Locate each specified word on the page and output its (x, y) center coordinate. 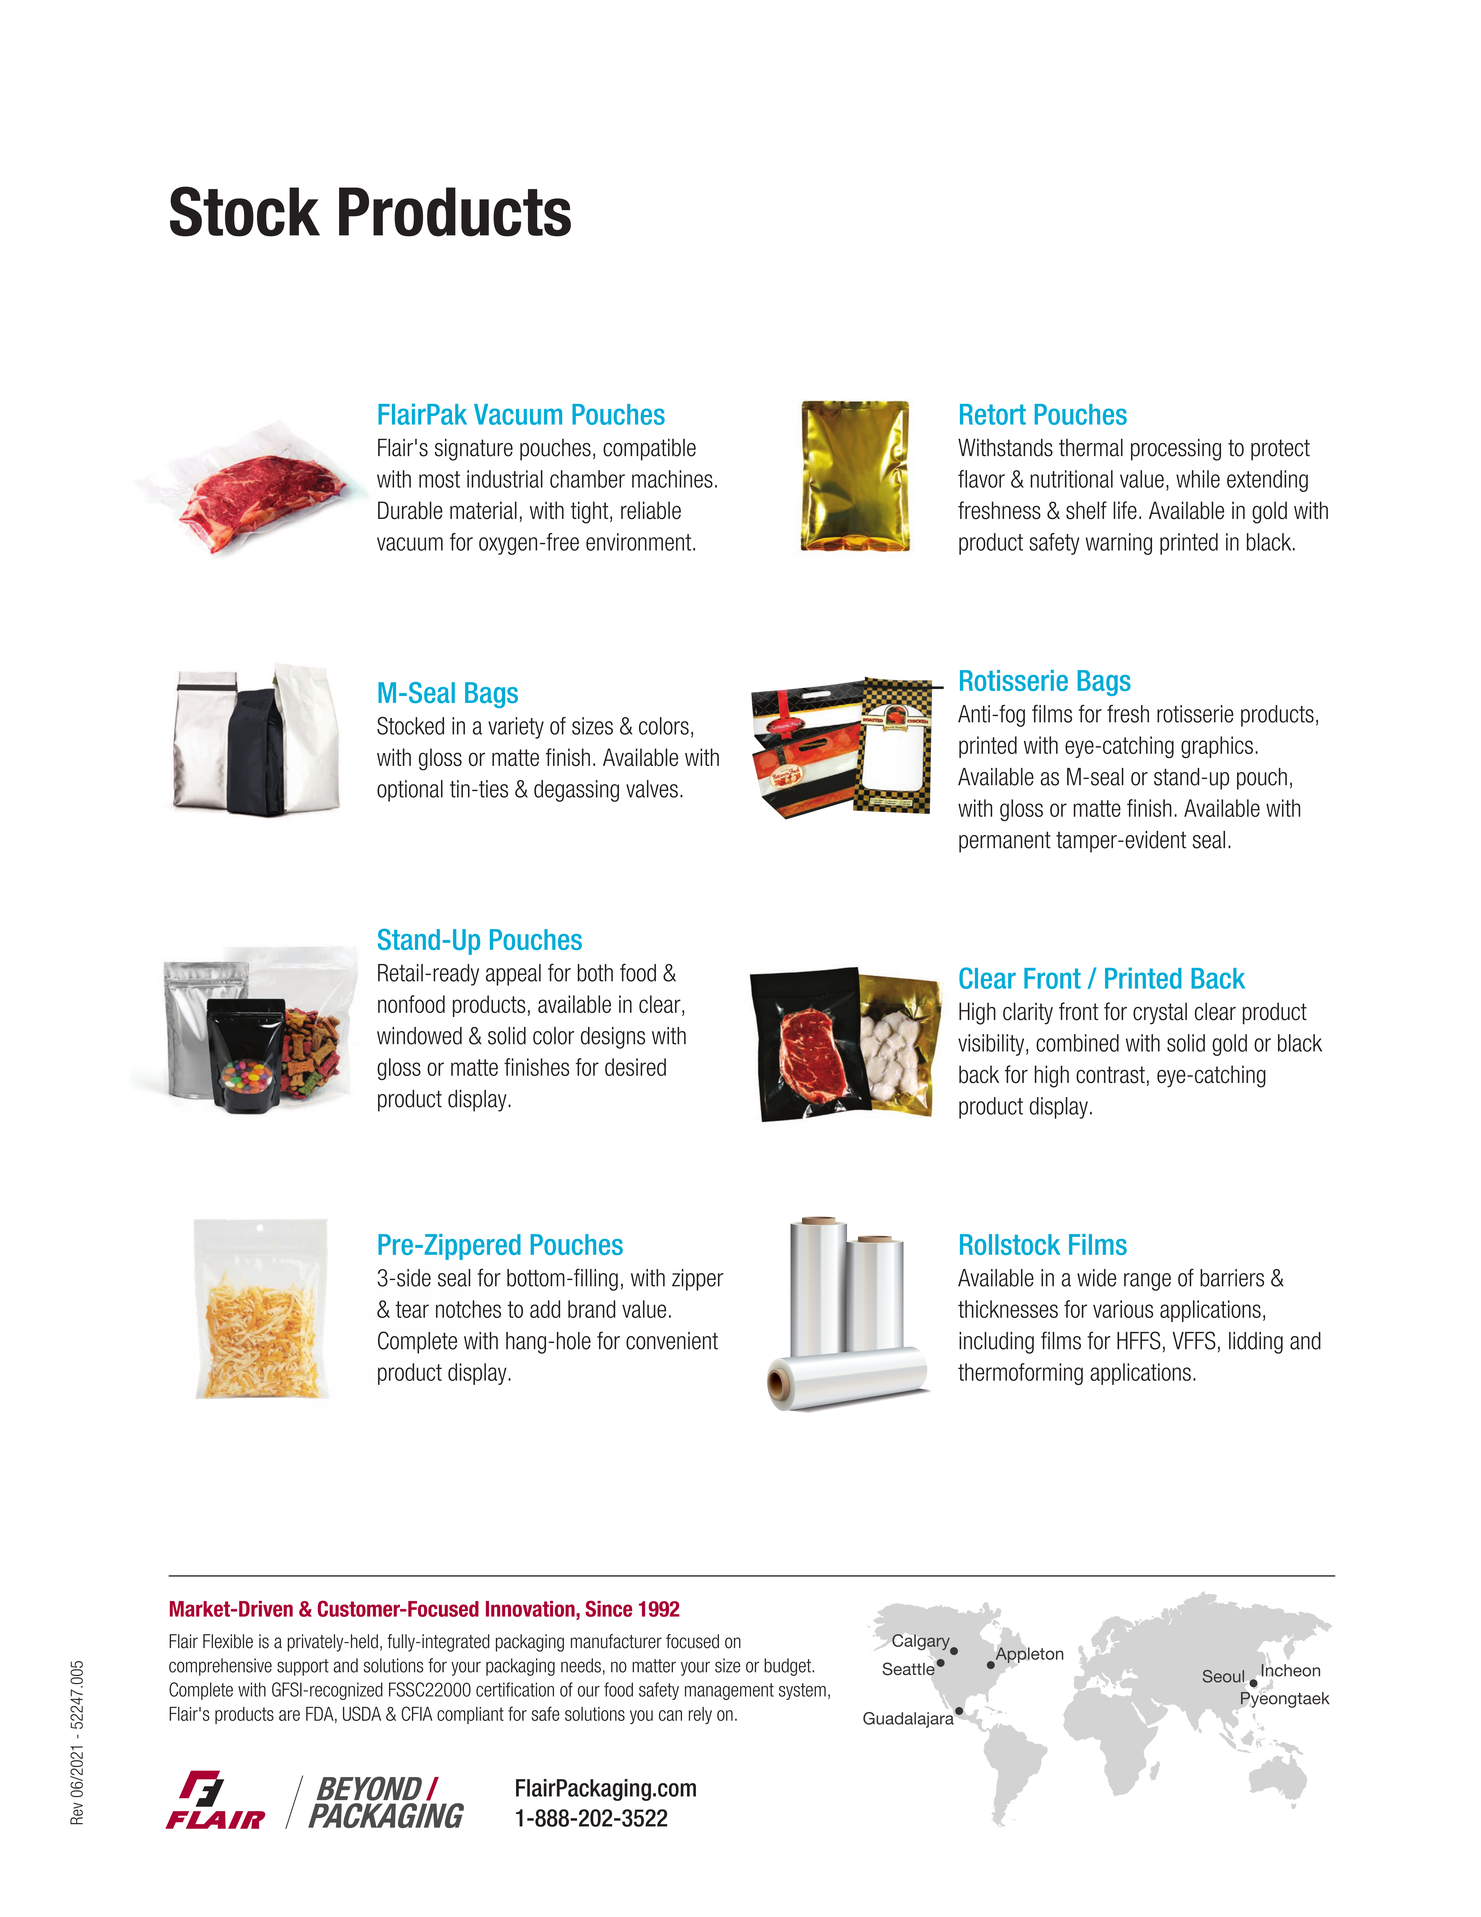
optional (410, 791)
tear (412, 1309)
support (303, 1667)
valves (652, 789)
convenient (672, 1341)
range (1147, 1282)
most (439, 479)
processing (1176, 449)
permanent (1005, 842)
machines (672, 479)
